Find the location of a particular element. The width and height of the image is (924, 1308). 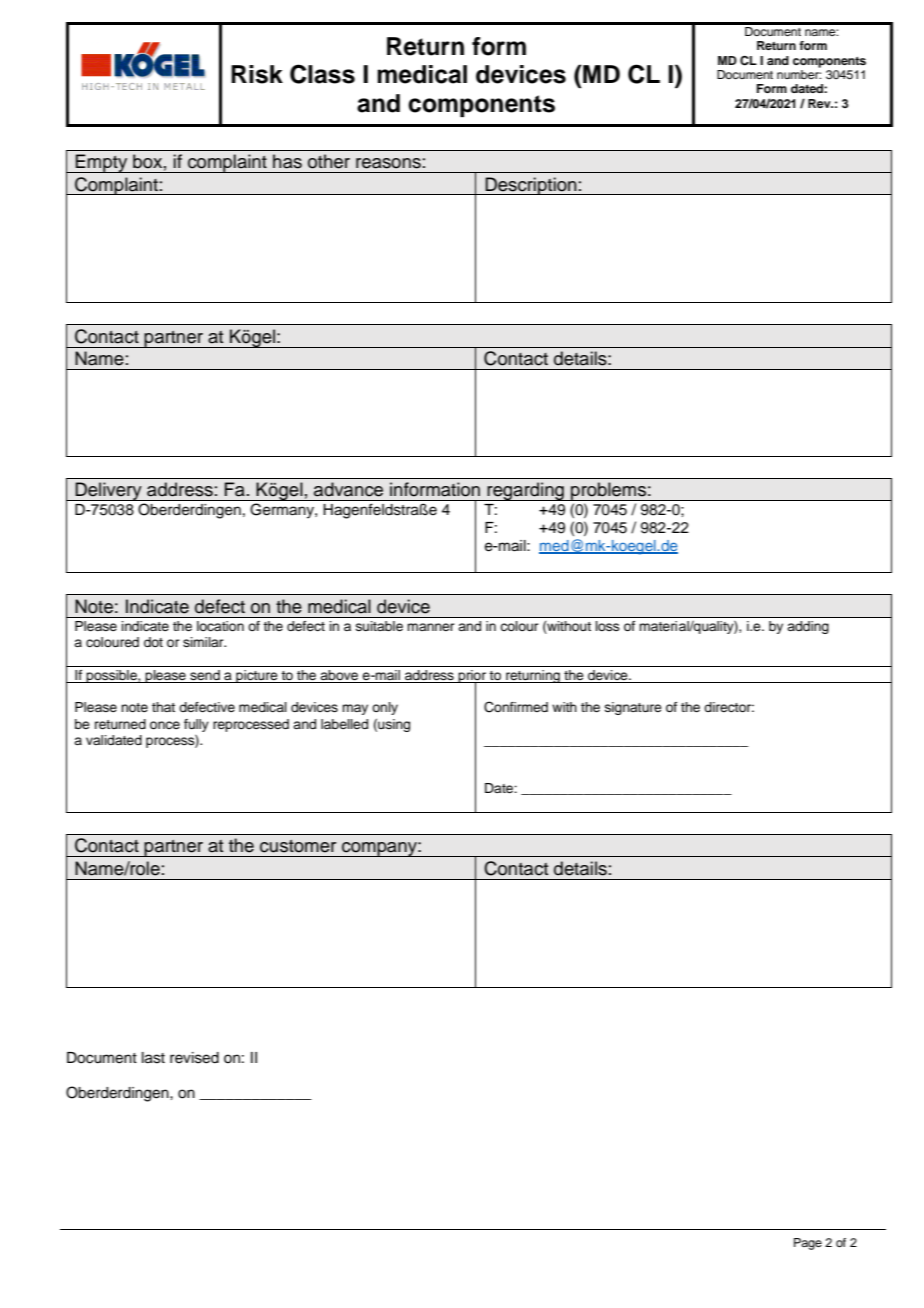

last is located at coordinates (153, 1058).
